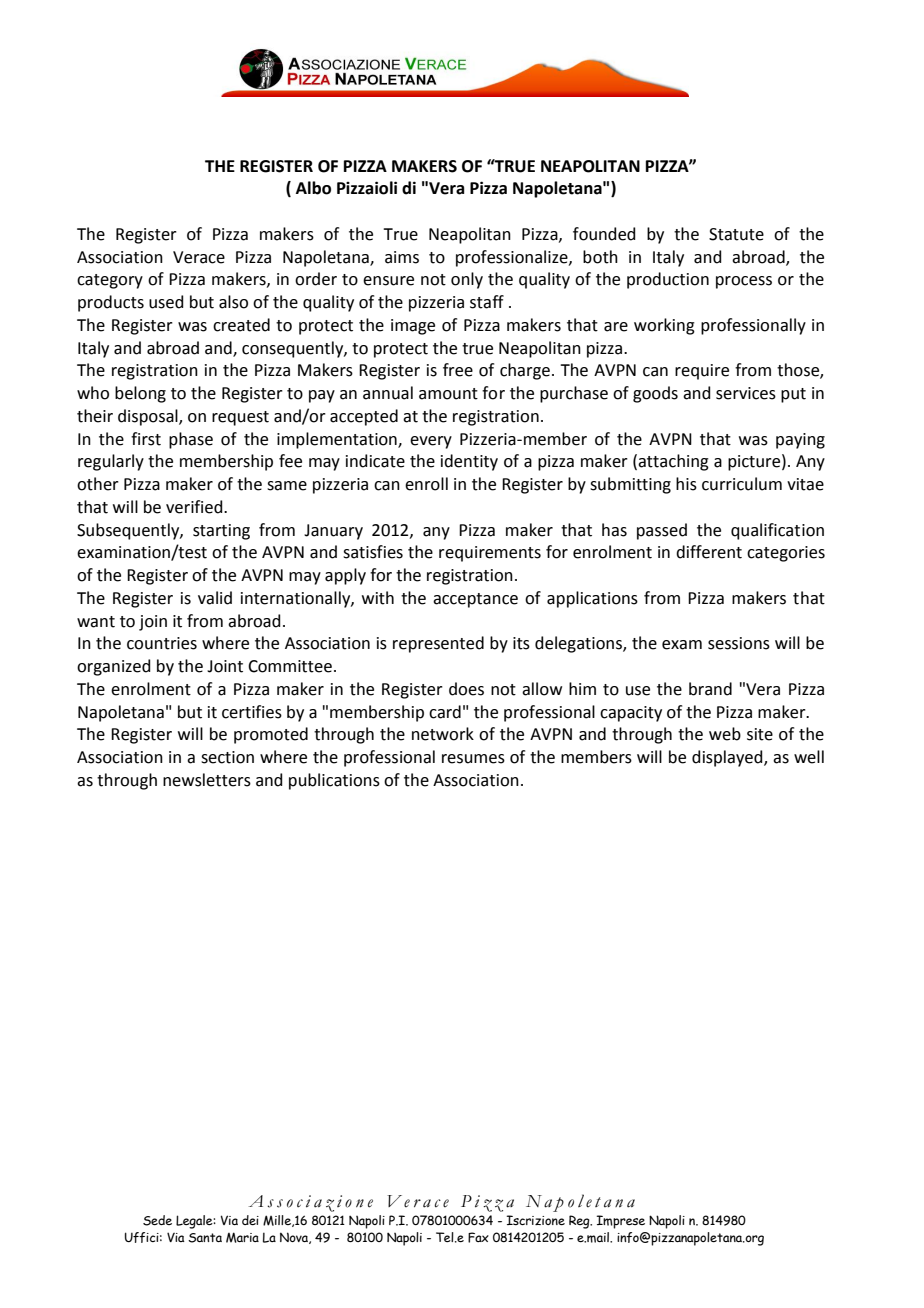 This screenshot has width=924, height=1308. I want to click on process, so click(744, 282).
